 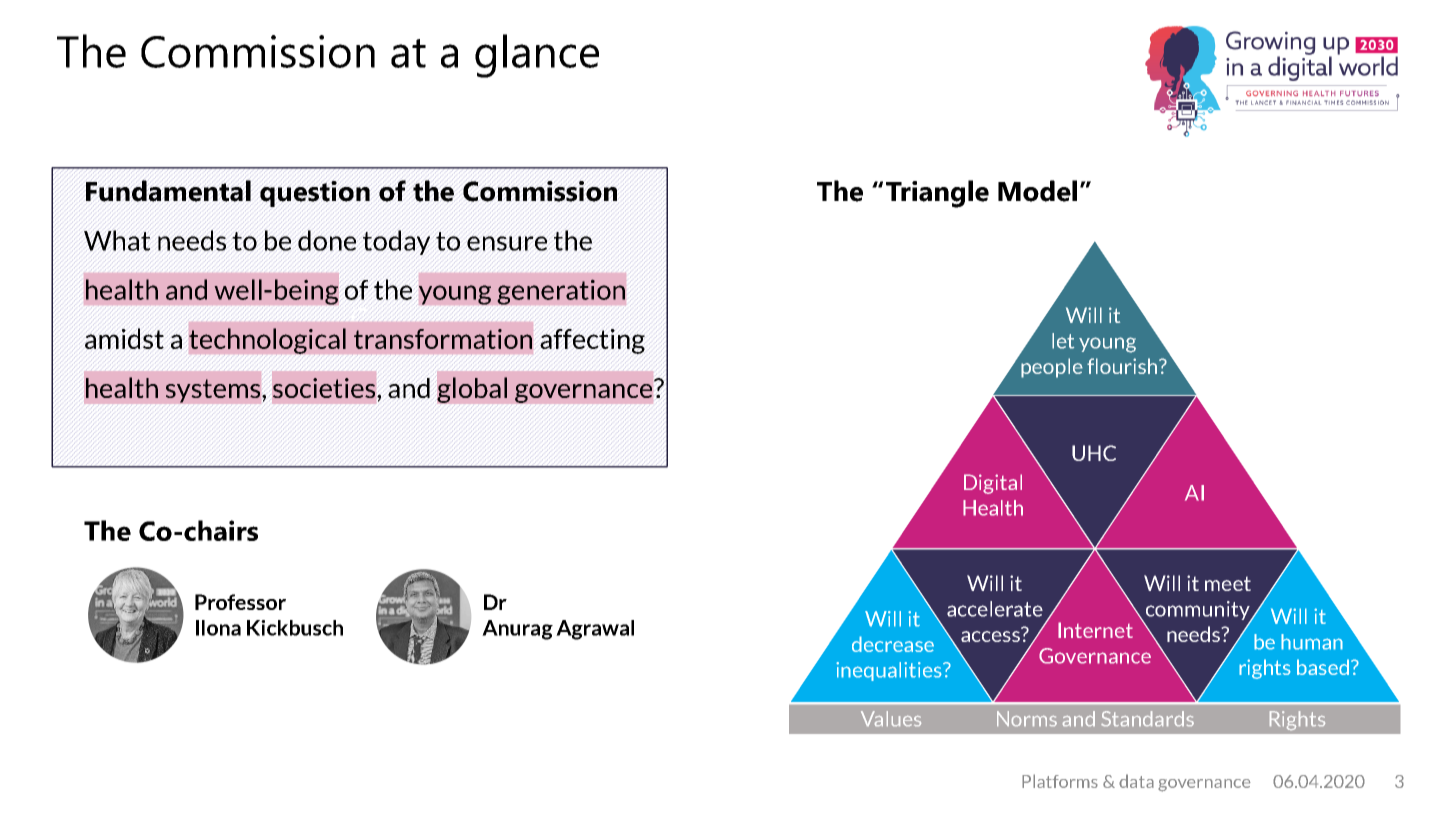 I want to click on Professor, so click(x=240, y=602).
